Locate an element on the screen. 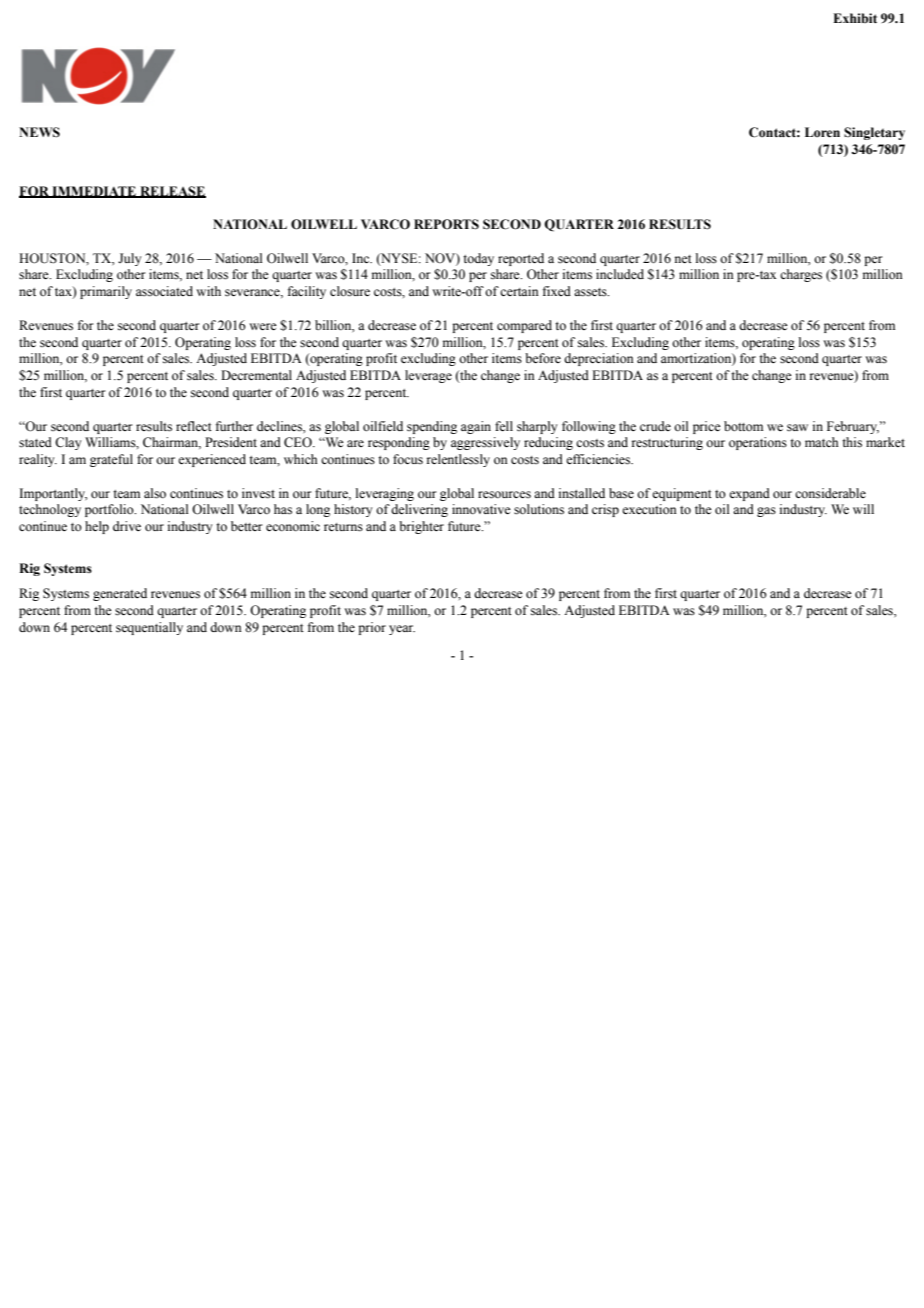 Image resolution: width=924 pixels, height=1308 pixels. NEWS is located at coordinates (39, 132).
